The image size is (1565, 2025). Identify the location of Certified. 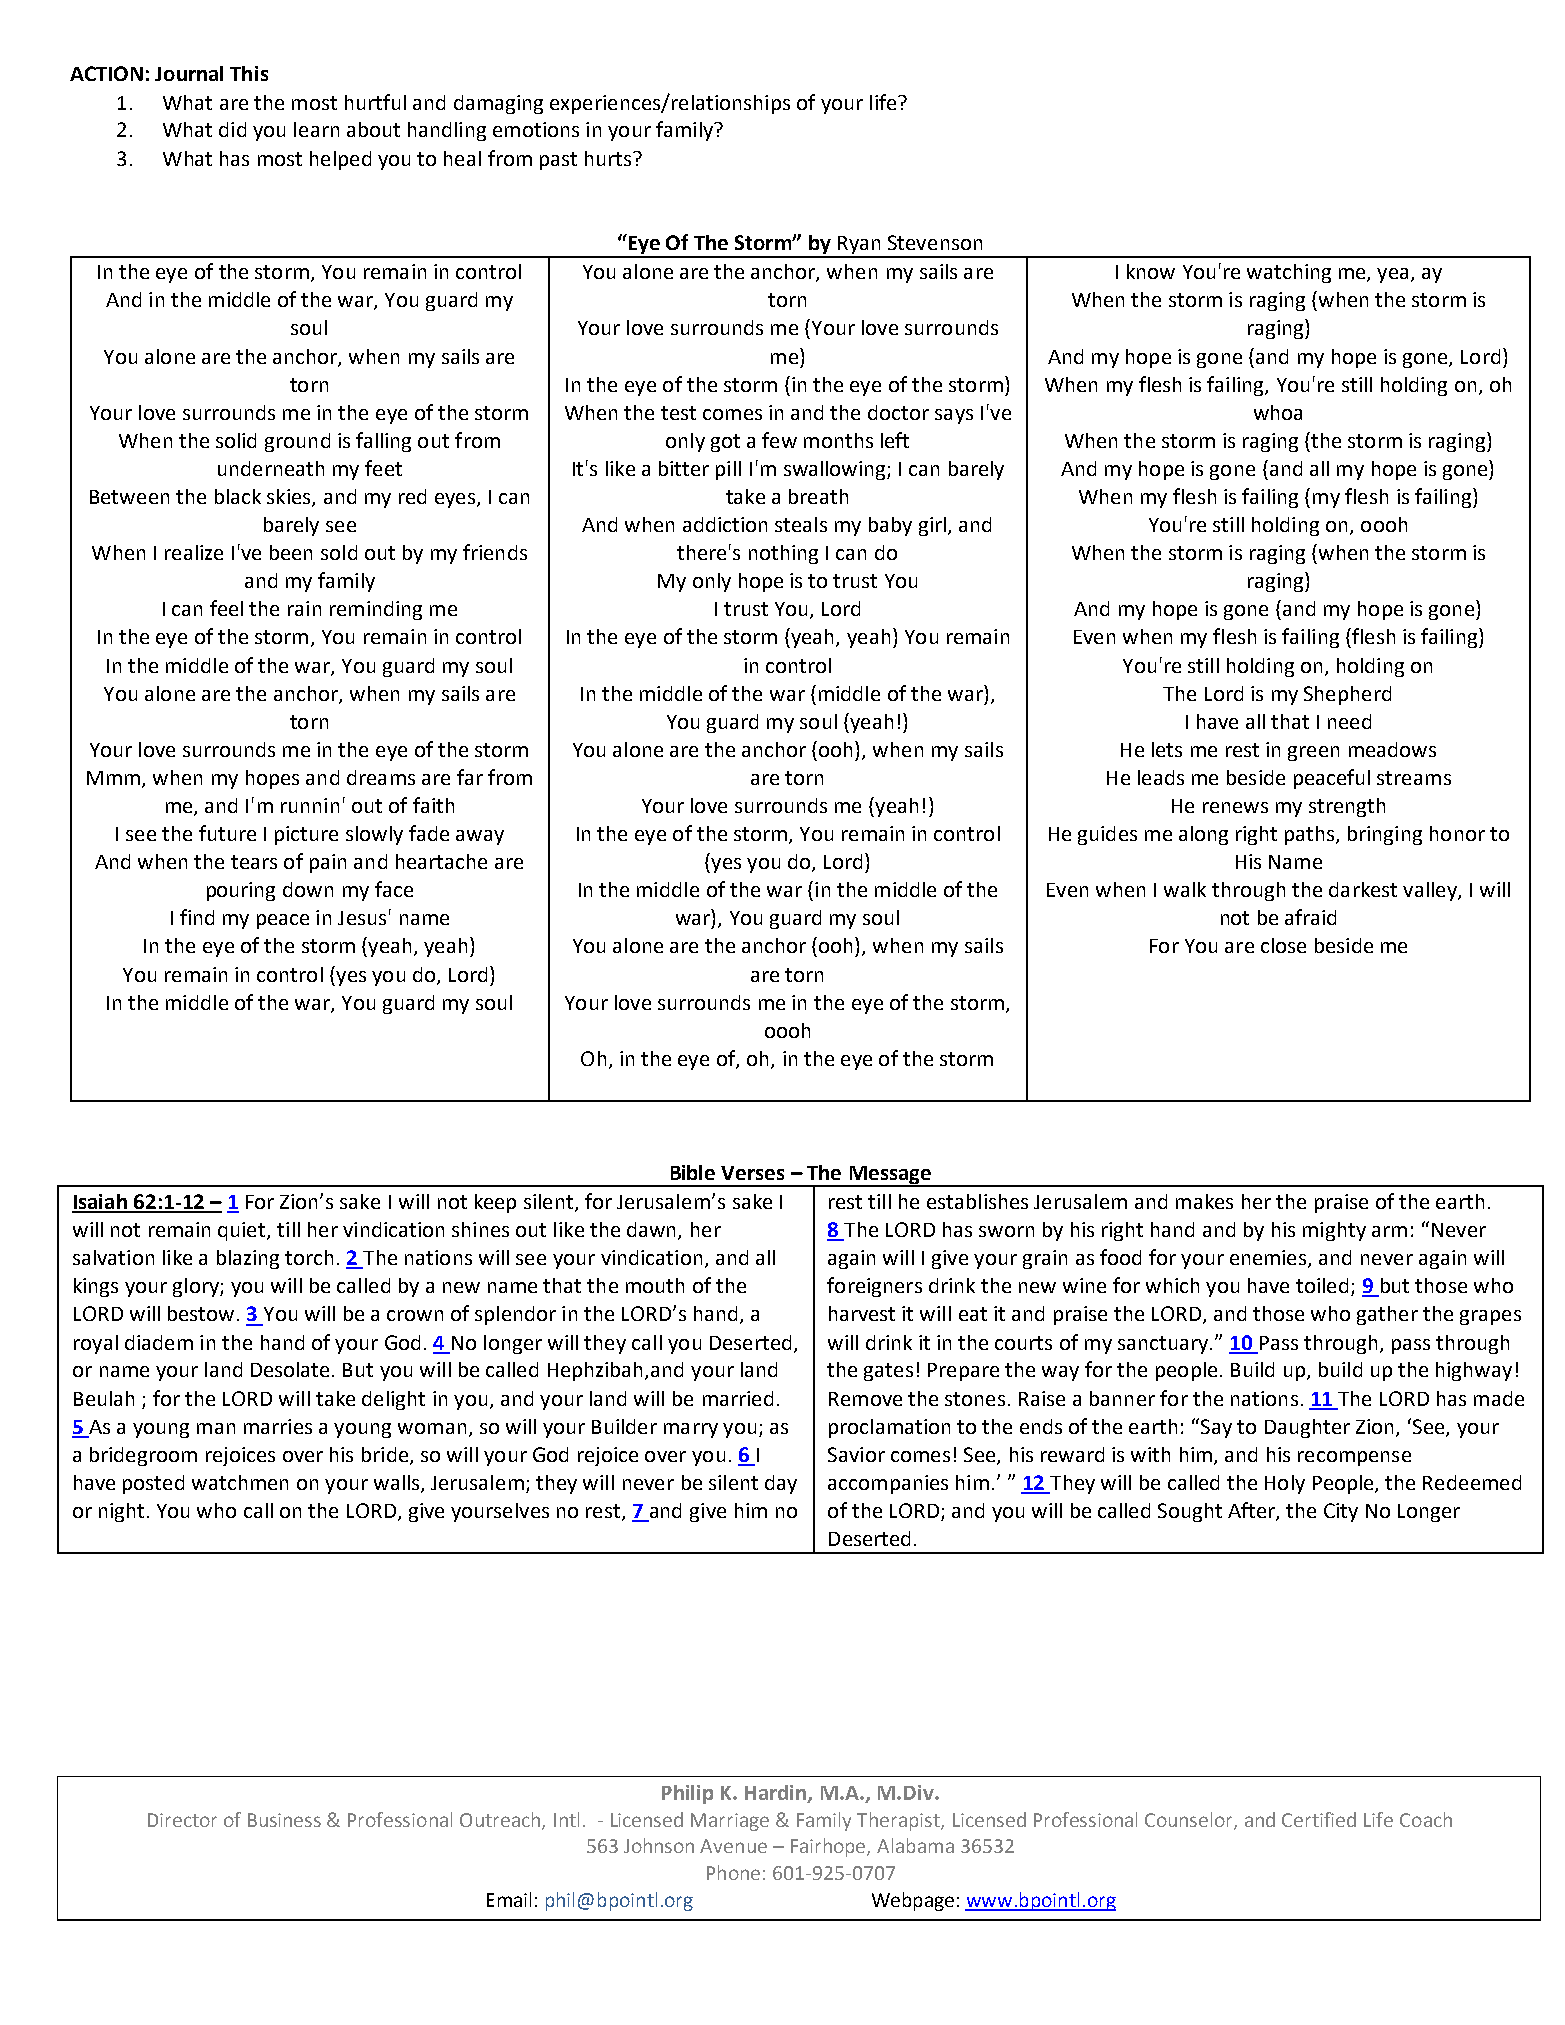
(1319, 1819).
